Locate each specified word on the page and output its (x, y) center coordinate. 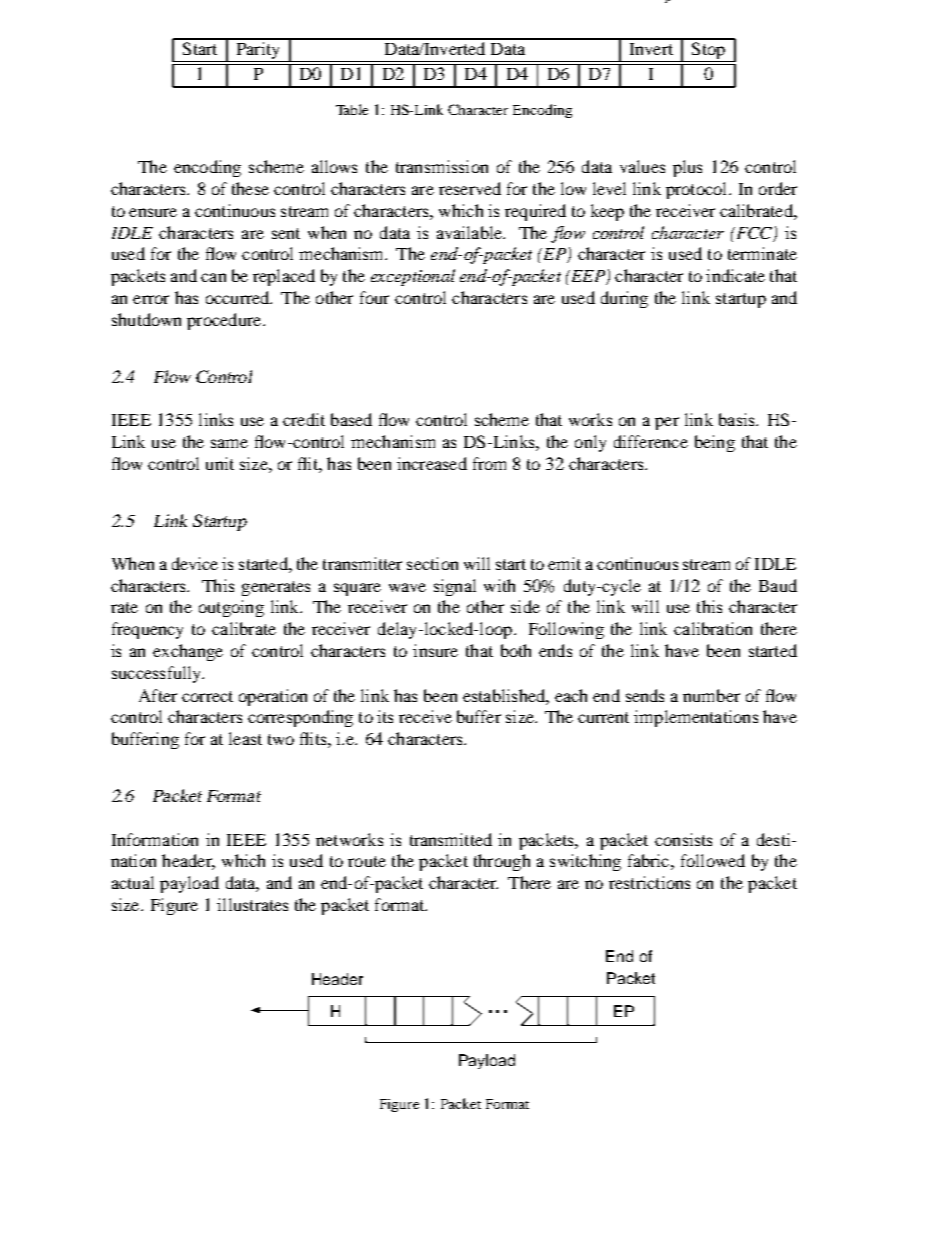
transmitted (451, 839)
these (250, 188)
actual (133, 882)
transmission (442, 166)
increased (432, 463)
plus (687, 168)
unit (220, 463)
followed (713, 860)
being (715, 443)
